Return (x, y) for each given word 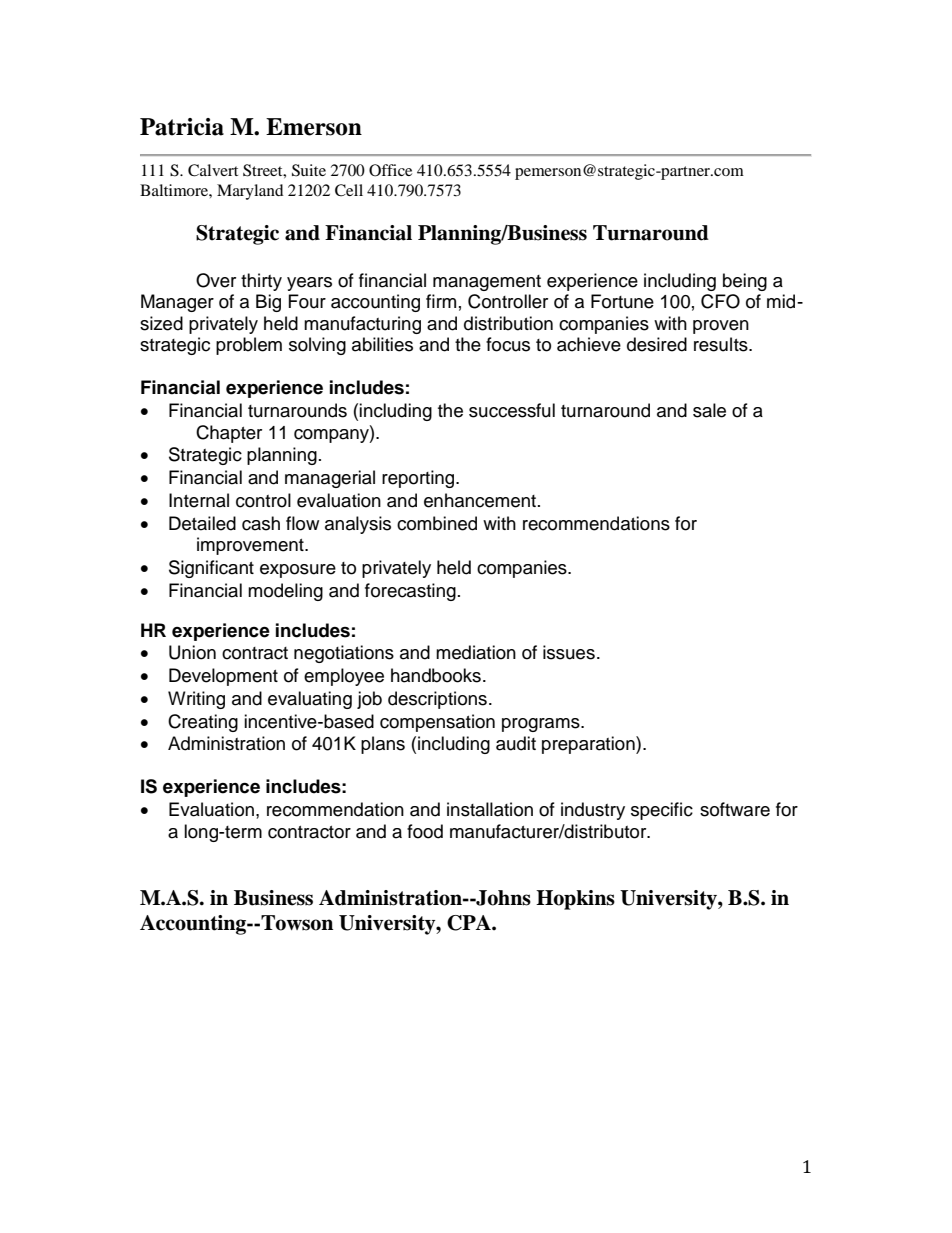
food (425, 831)
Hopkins (575, 900)
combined (437, 523)
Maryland (250, 192)
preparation (589, 745)
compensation (437, 723)
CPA (470, 923)
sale (709, 410)
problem (249, 346)
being (745, 282)
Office (390, 170)
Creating (203, 723)
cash (261, 523)
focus (508, 344)
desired (657, 344)
